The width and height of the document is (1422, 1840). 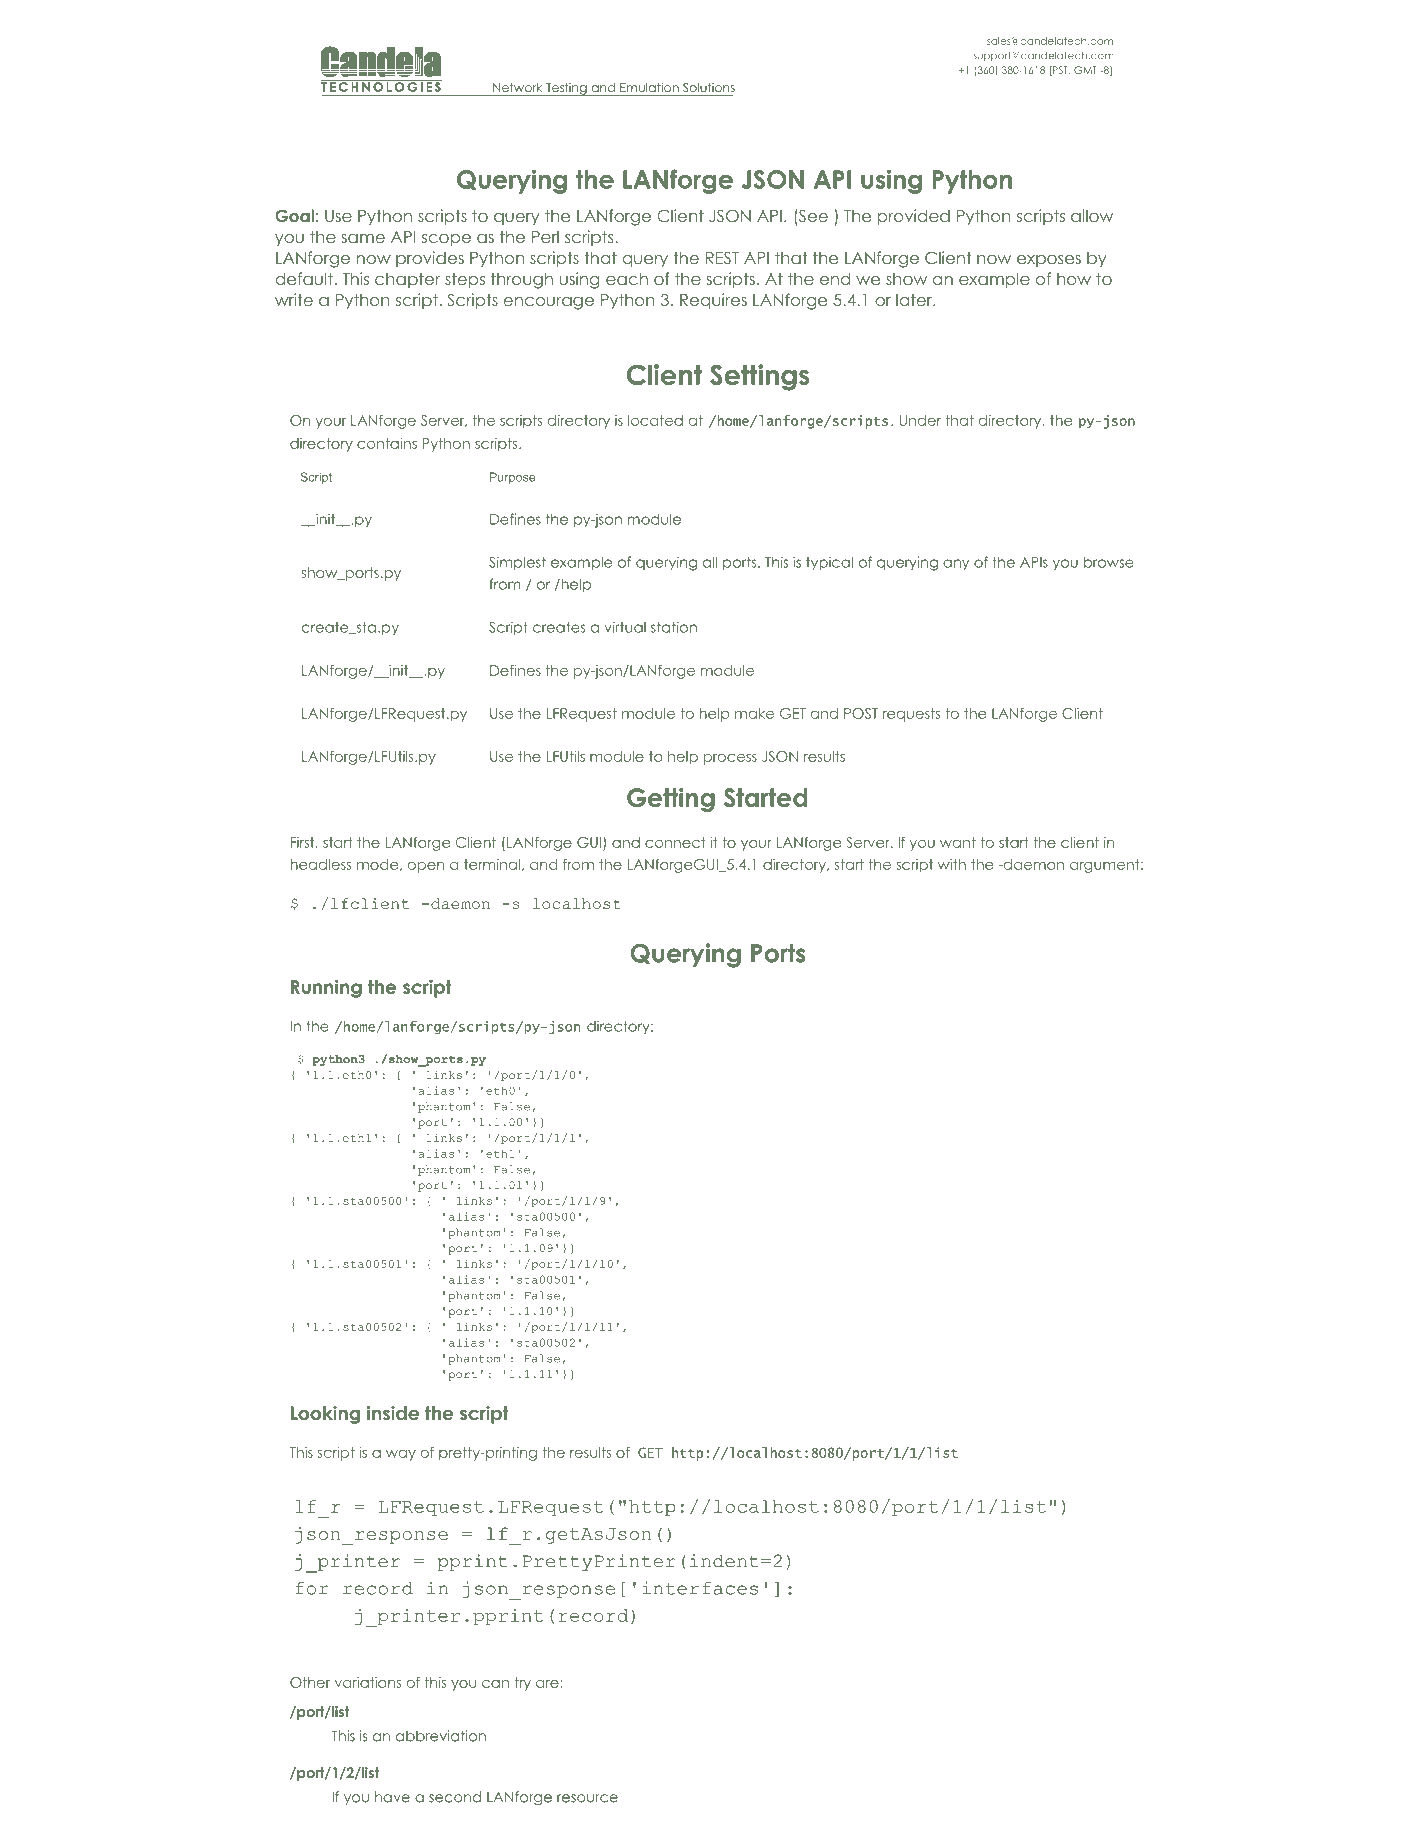 I want to click on are, so click(x=548, y=1684).
